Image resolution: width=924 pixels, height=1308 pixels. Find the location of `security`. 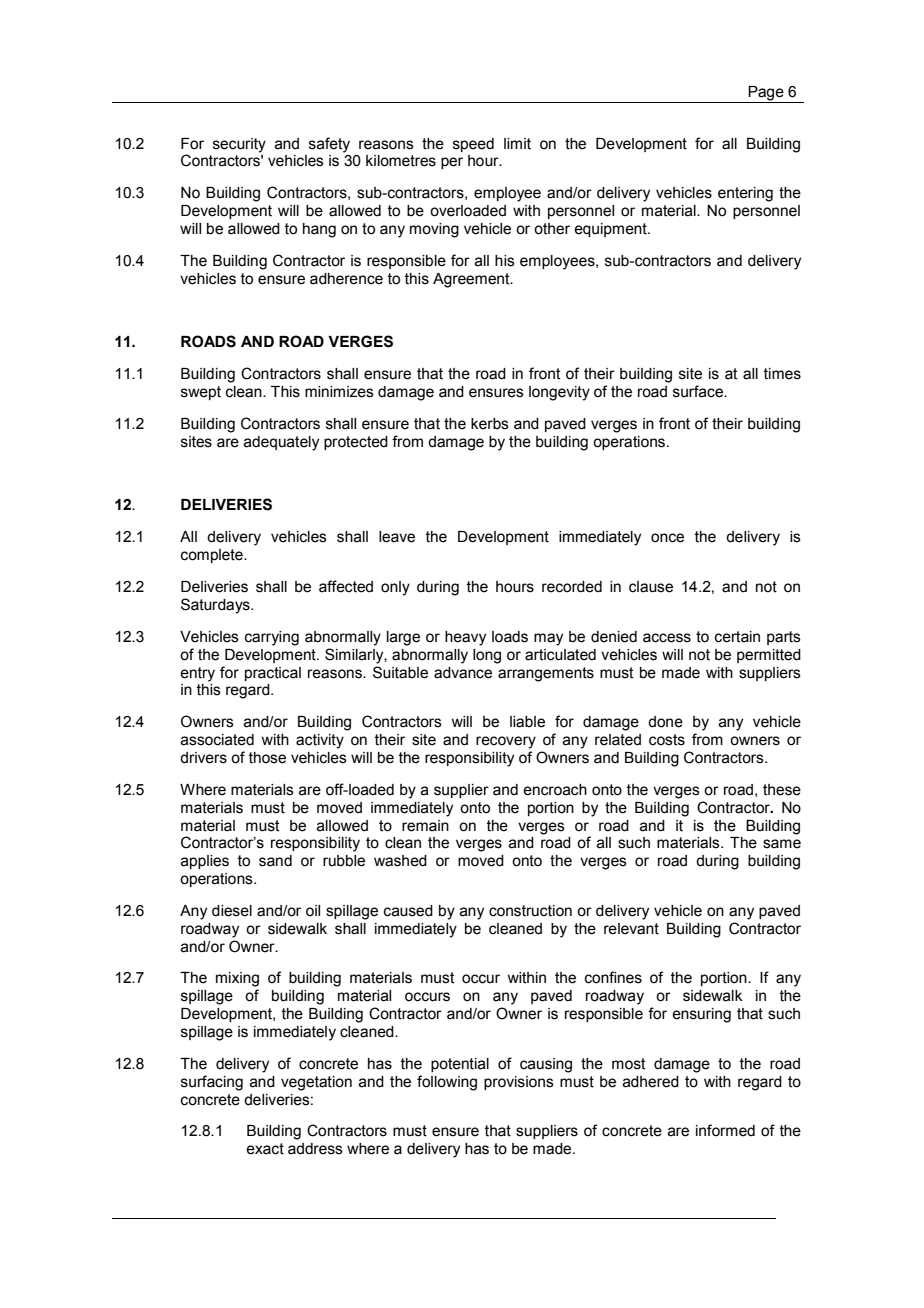

security is located at coordinates (239, 145).
